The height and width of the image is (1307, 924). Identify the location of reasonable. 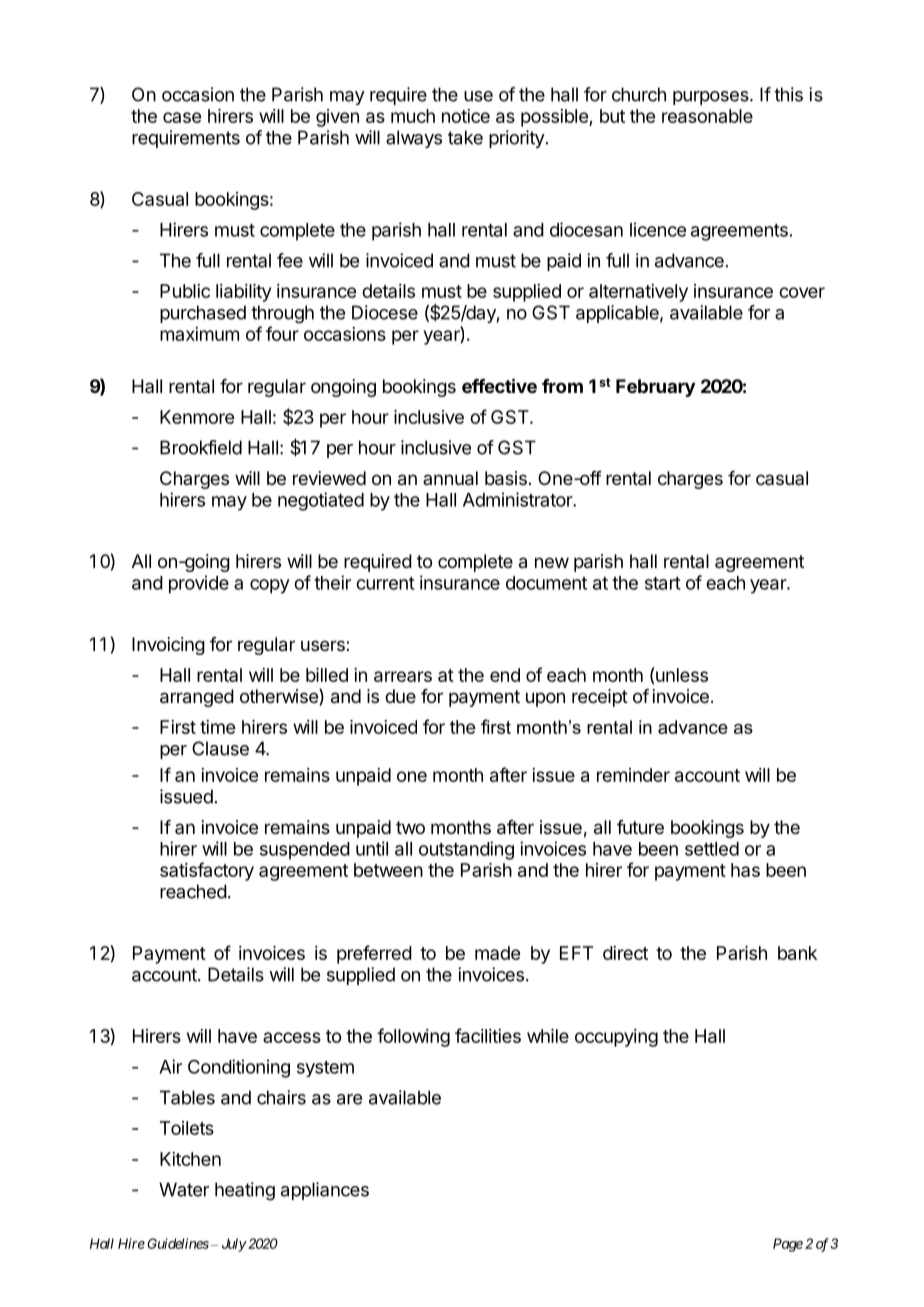
(707, 116).
